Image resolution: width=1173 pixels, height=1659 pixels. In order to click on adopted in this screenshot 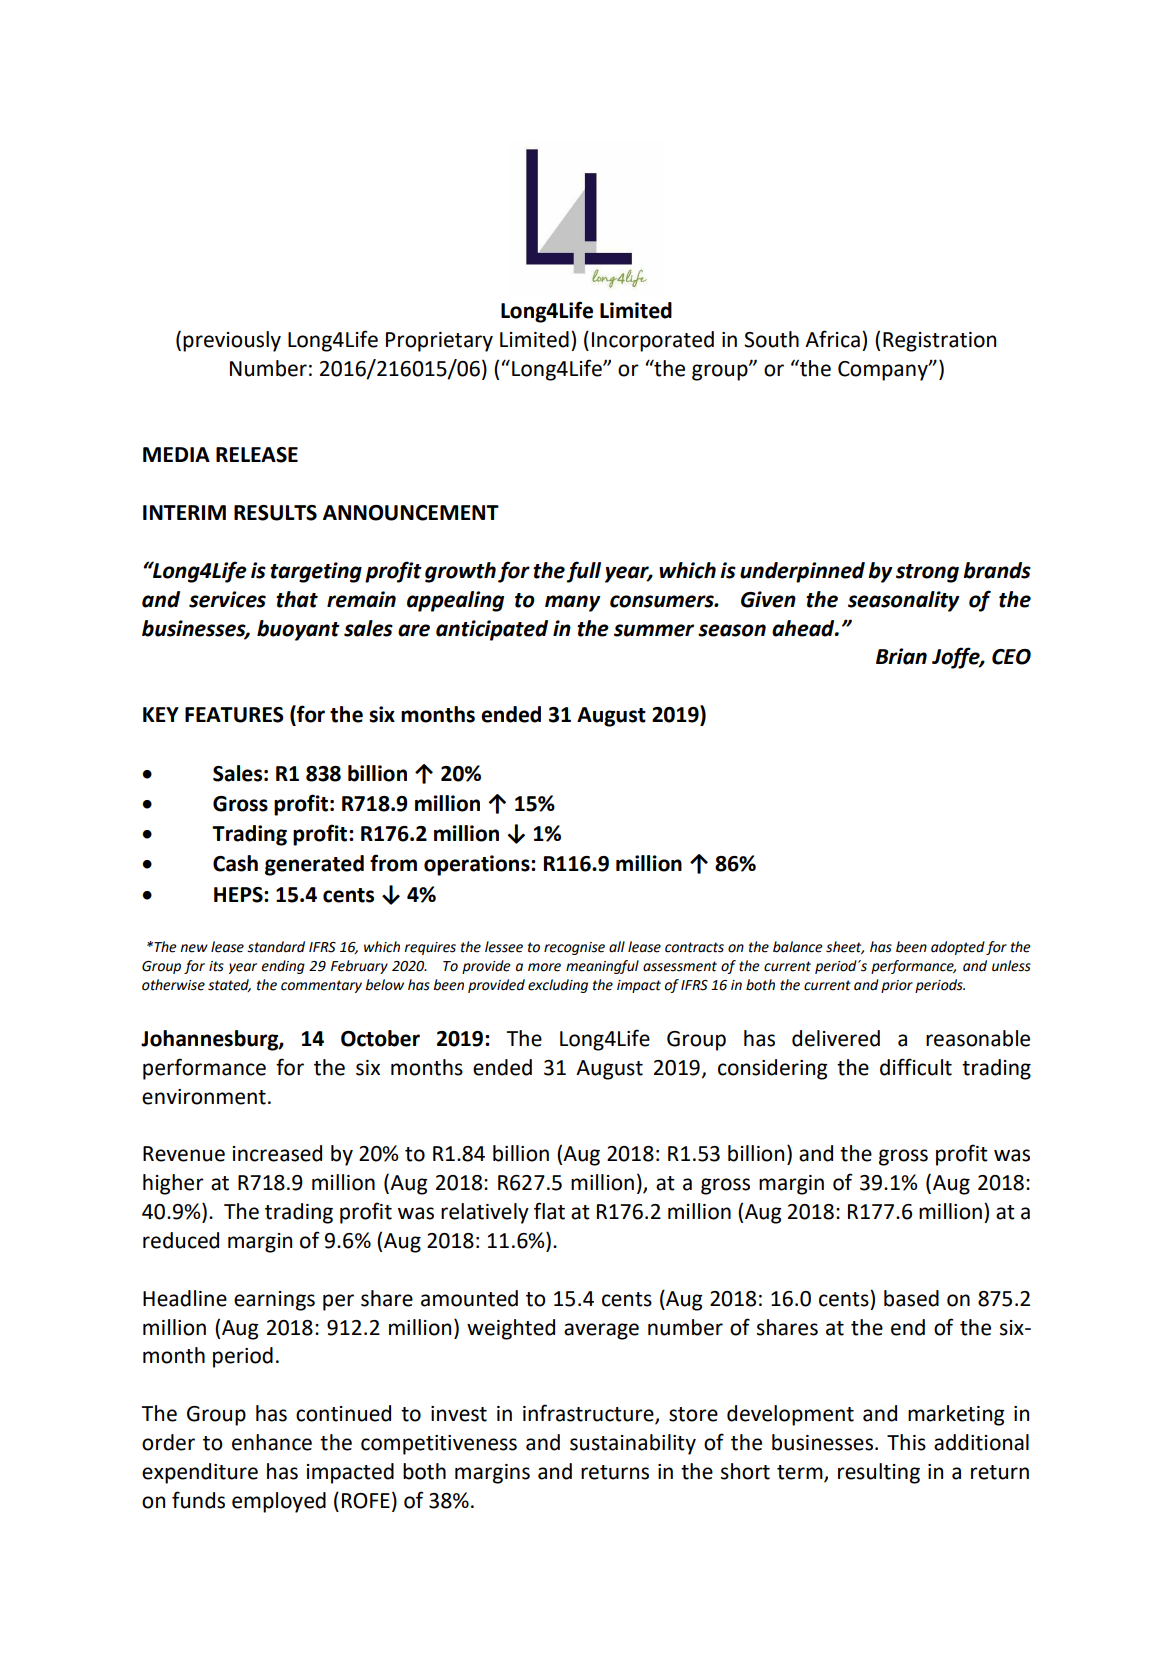, I will do `click(958, 948)`.
